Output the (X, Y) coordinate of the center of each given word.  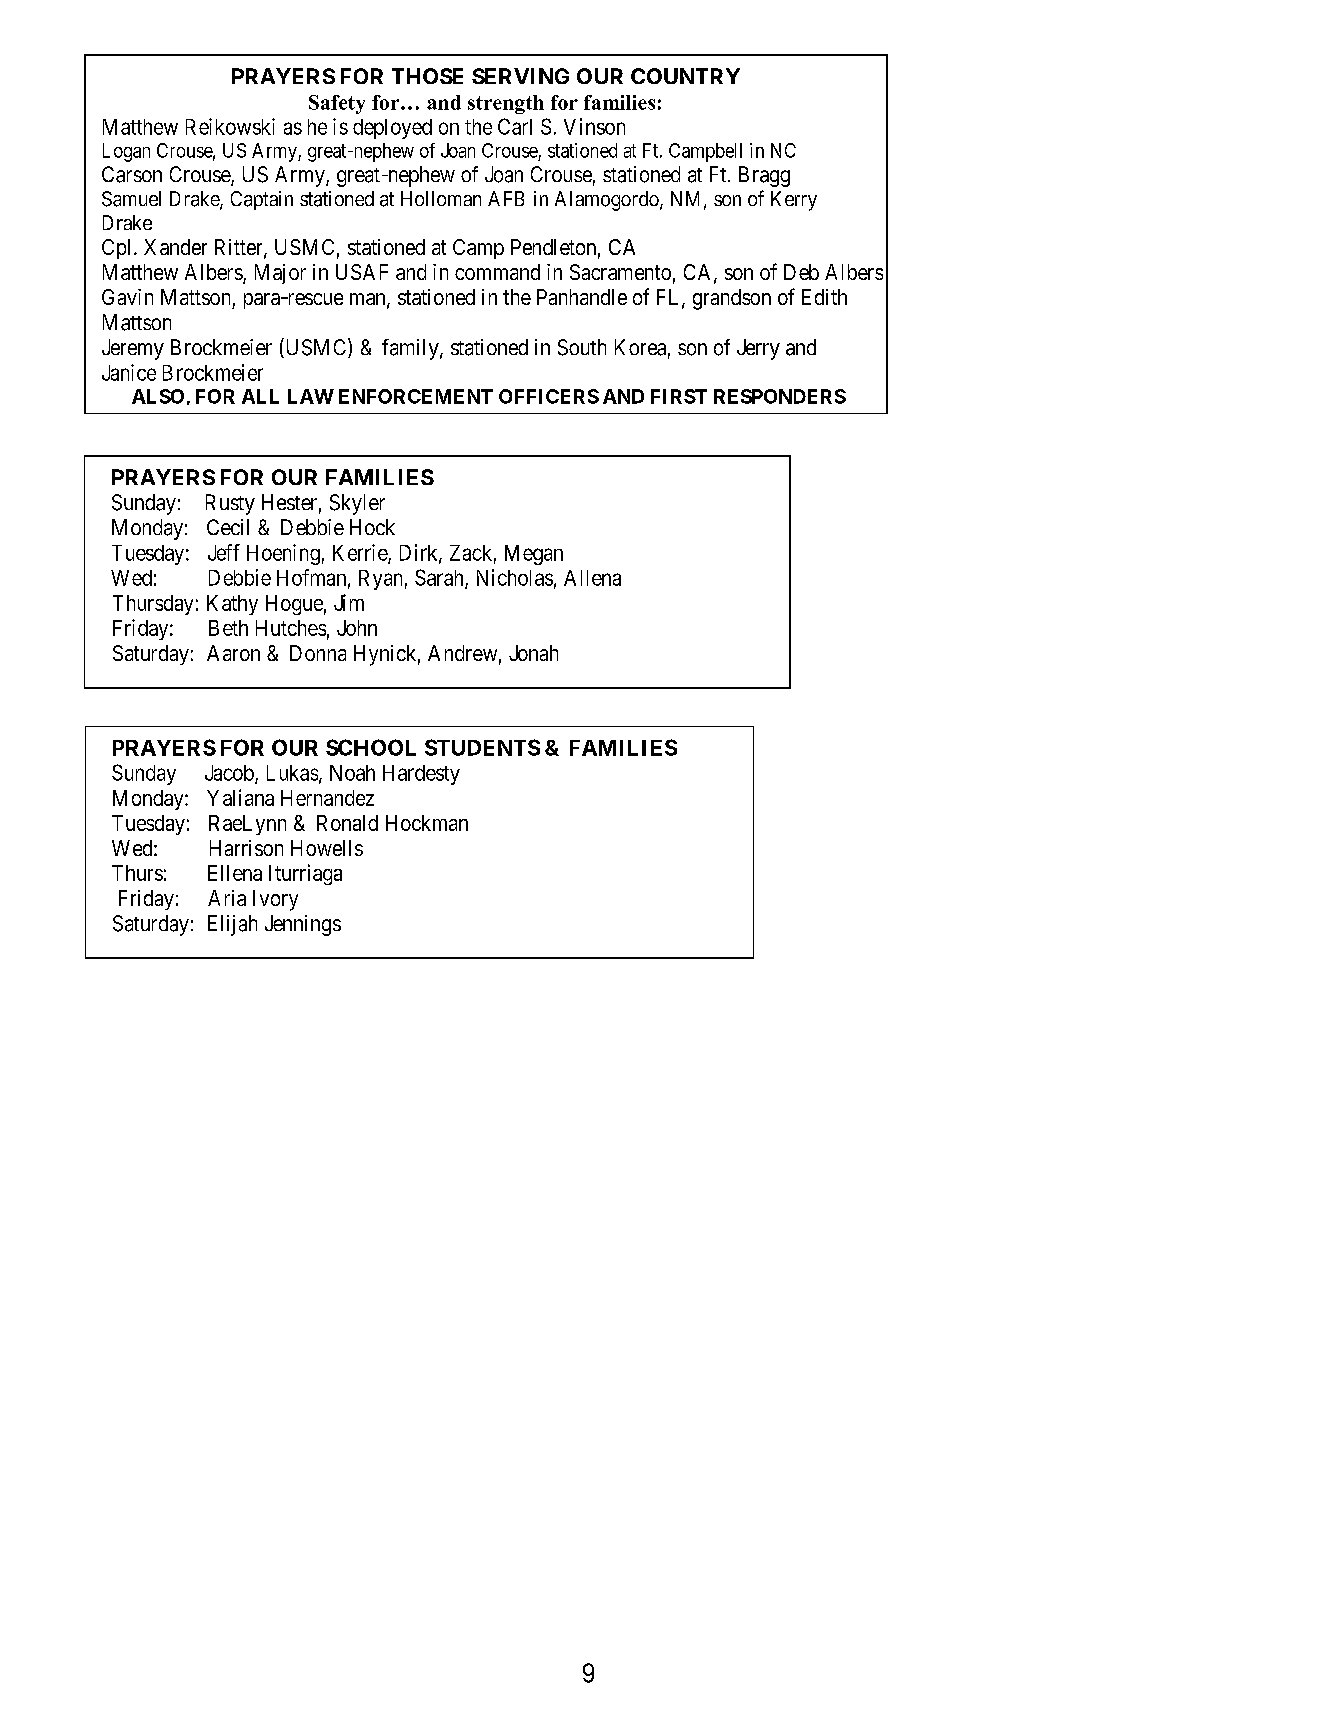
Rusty (230, 504)
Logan (126, 152)
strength (506, 104)
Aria (227, 898)
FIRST (679, 396)
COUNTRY (685, 76)
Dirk (420, 553)
